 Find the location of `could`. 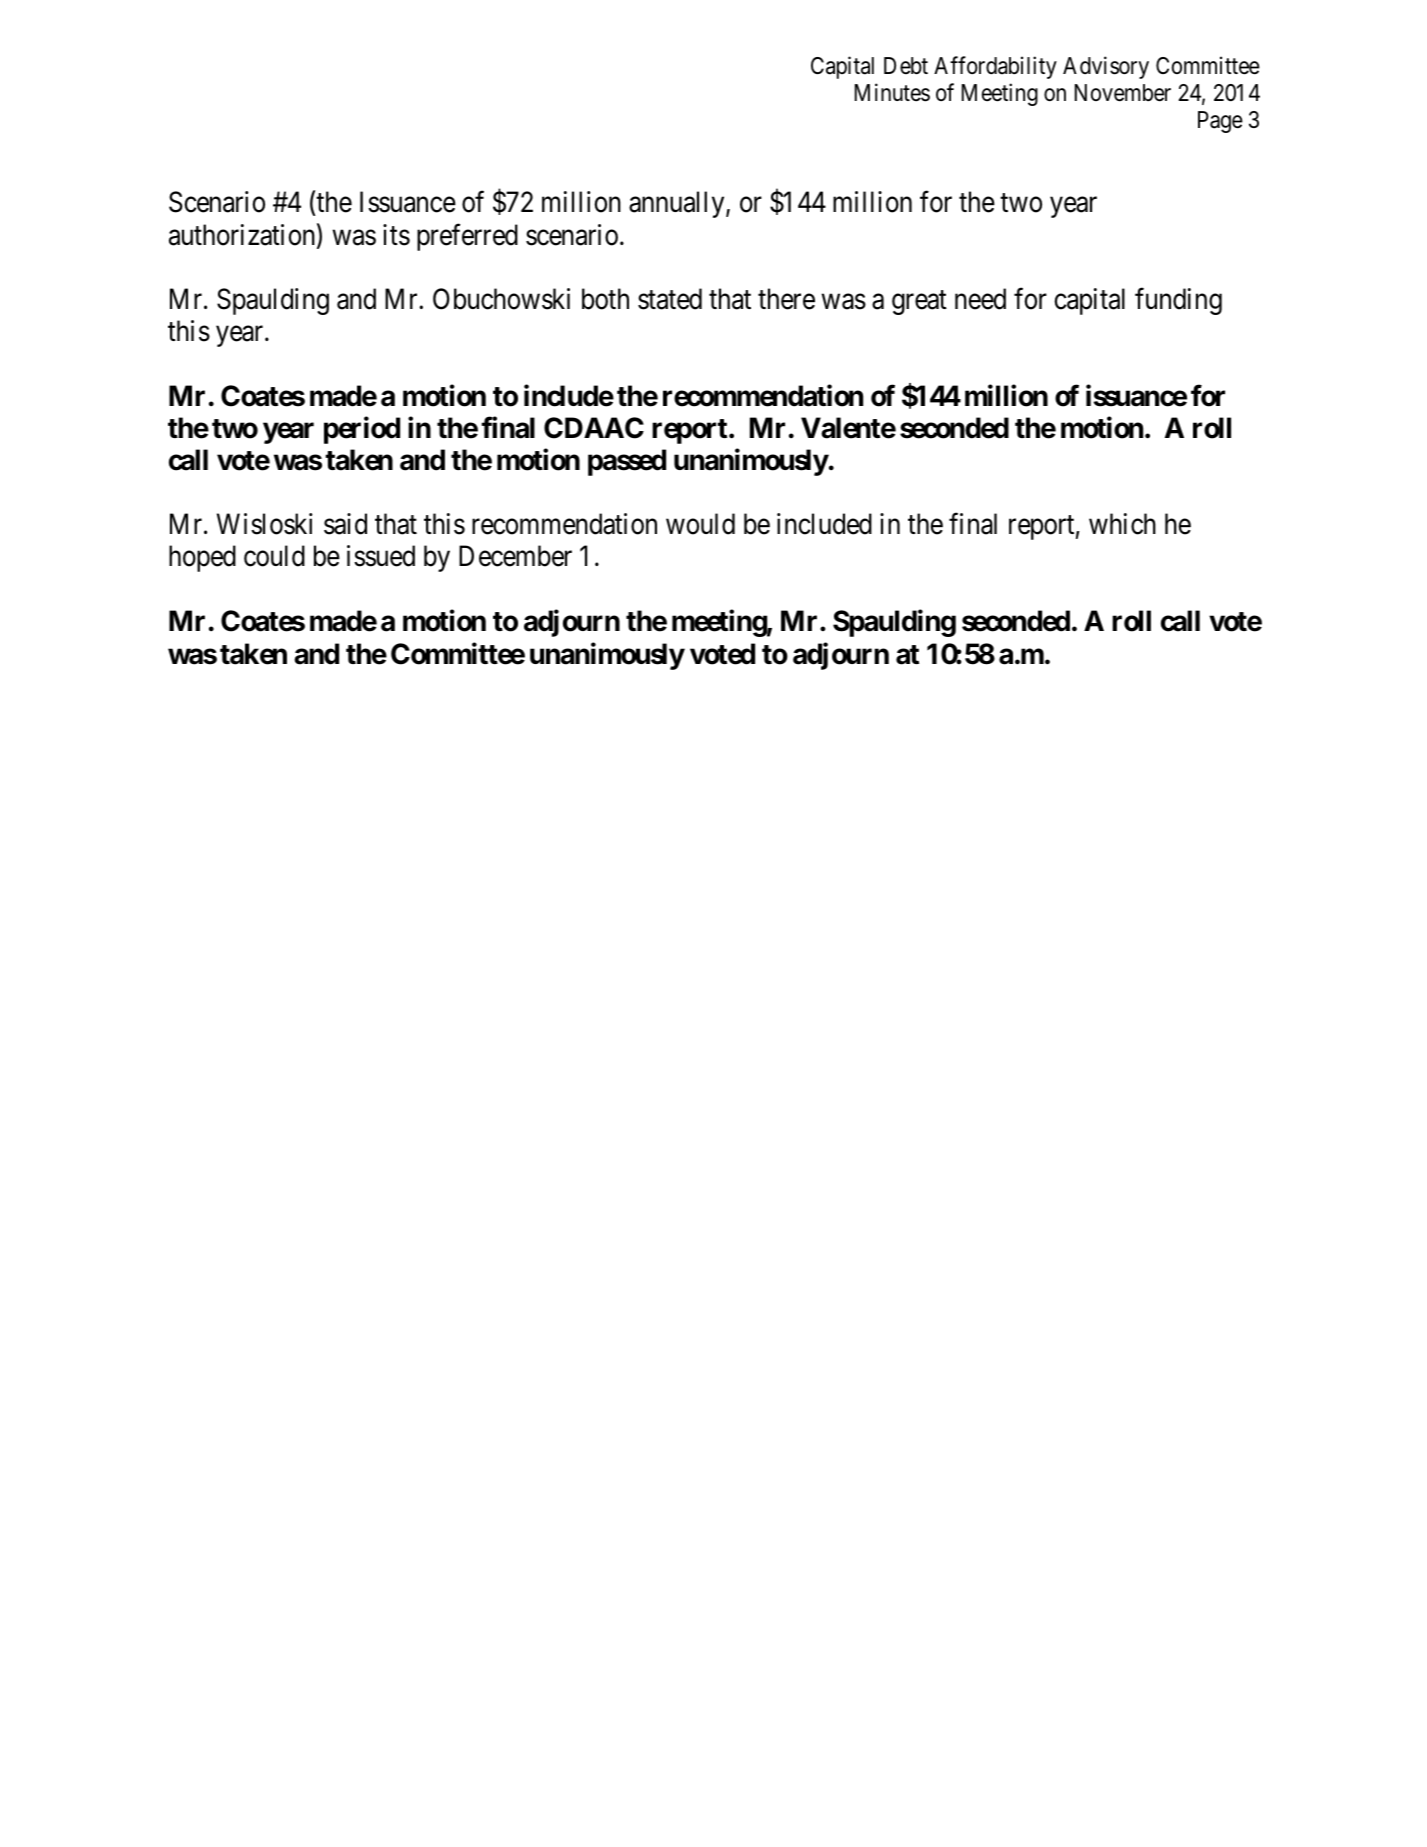

could is located at coordinates (274, 556).
